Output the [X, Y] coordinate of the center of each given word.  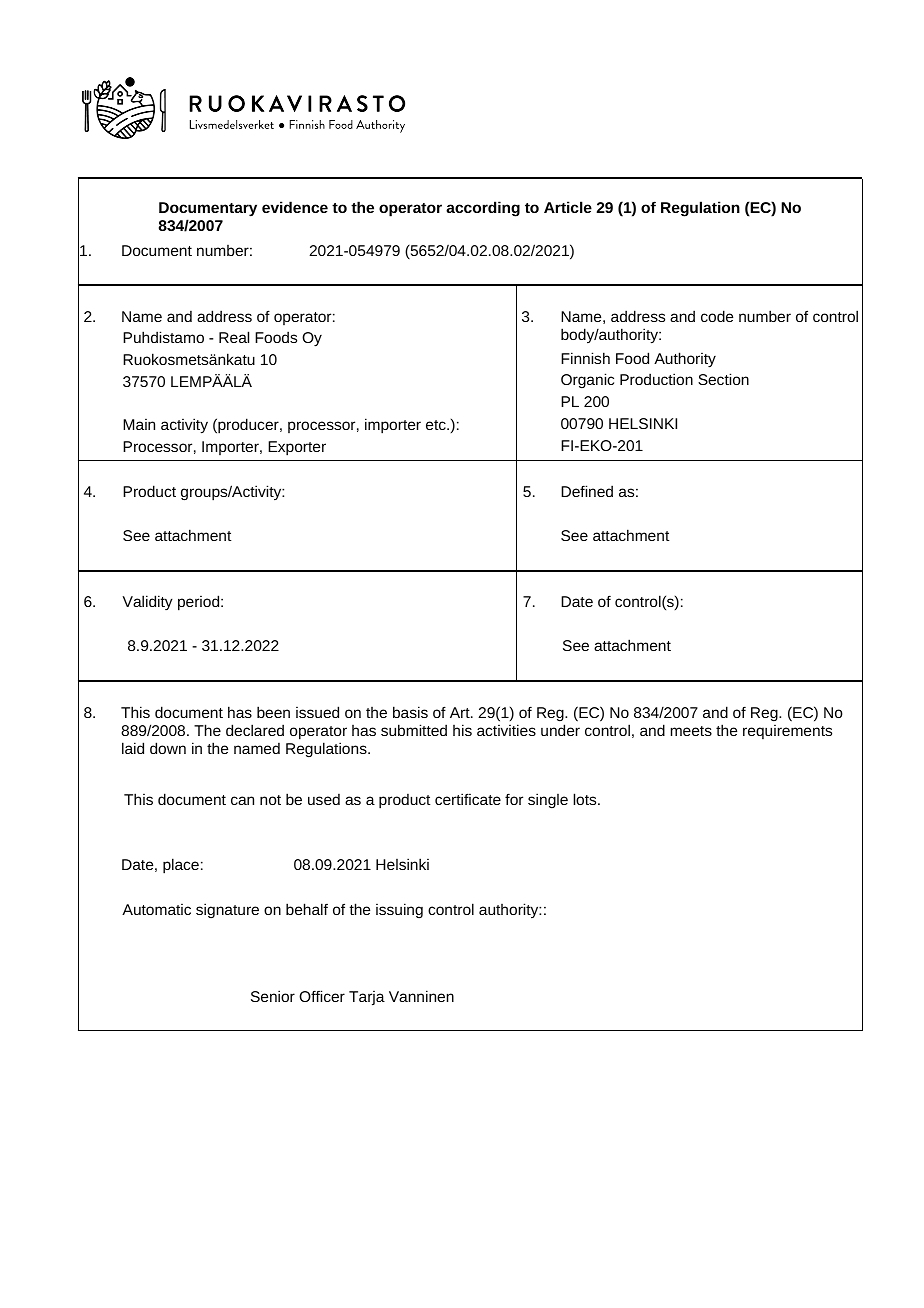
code [717, 316]
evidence [295, 207]
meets [691, 731]
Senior [273, 996]
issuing [399, 910]
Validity [147, 602]
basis [410, 712]
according [483, 209]
